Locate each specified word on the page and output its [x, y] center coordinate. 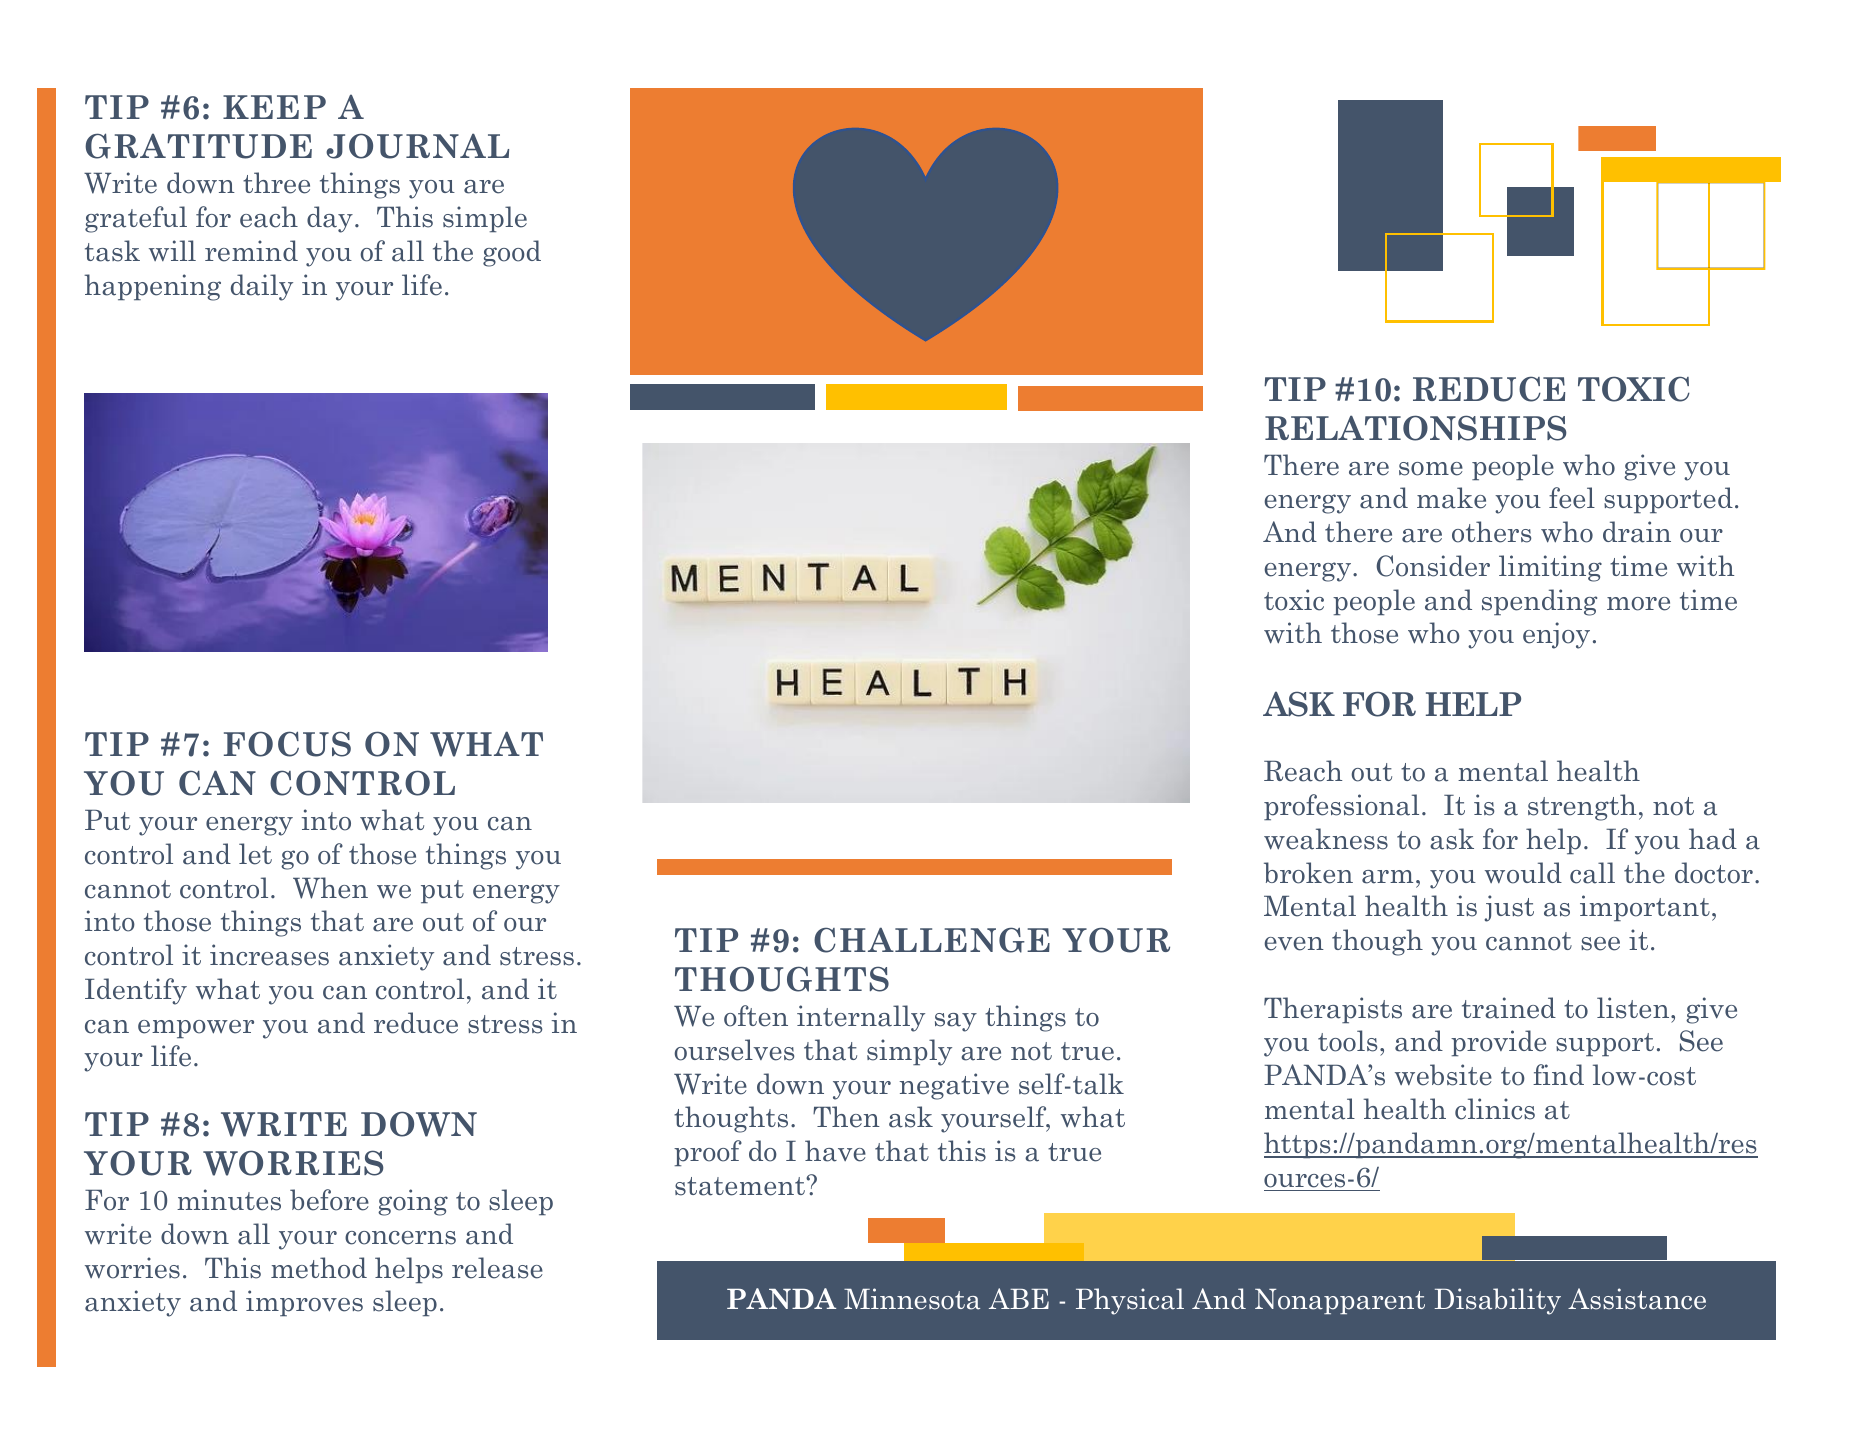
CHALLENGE [932, 940]
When [330, 888]
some [1431, 469]
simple [485, 219]
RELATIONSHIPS [1416, 428]
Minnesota [912, 1299]
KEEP [274, 107]
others [1491, 532]
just [1509, 908]
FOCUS [287, 744]
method [319, 1268]
